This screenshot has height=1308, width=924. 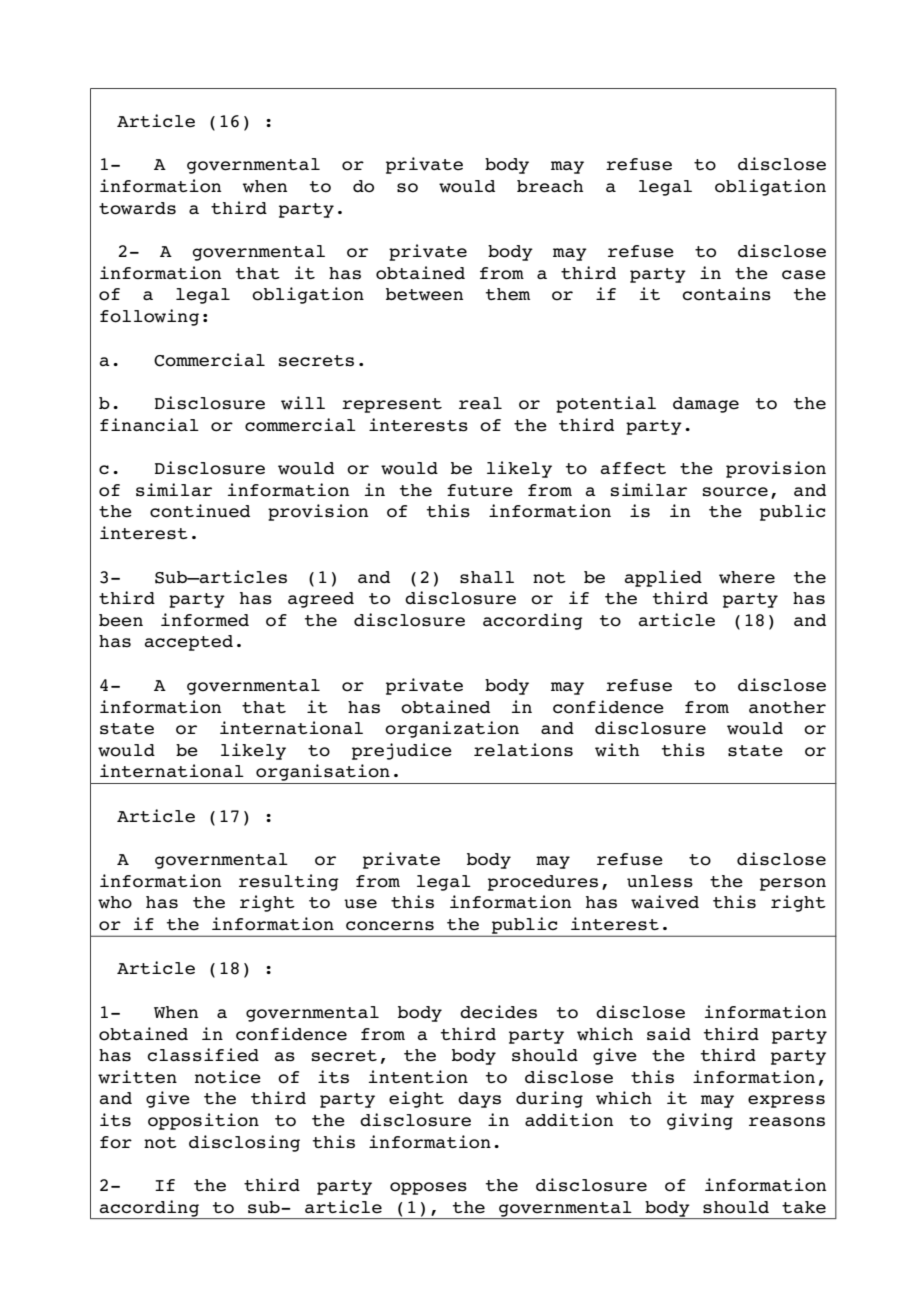 I want to click on contains, so click(x=726, y=294).
